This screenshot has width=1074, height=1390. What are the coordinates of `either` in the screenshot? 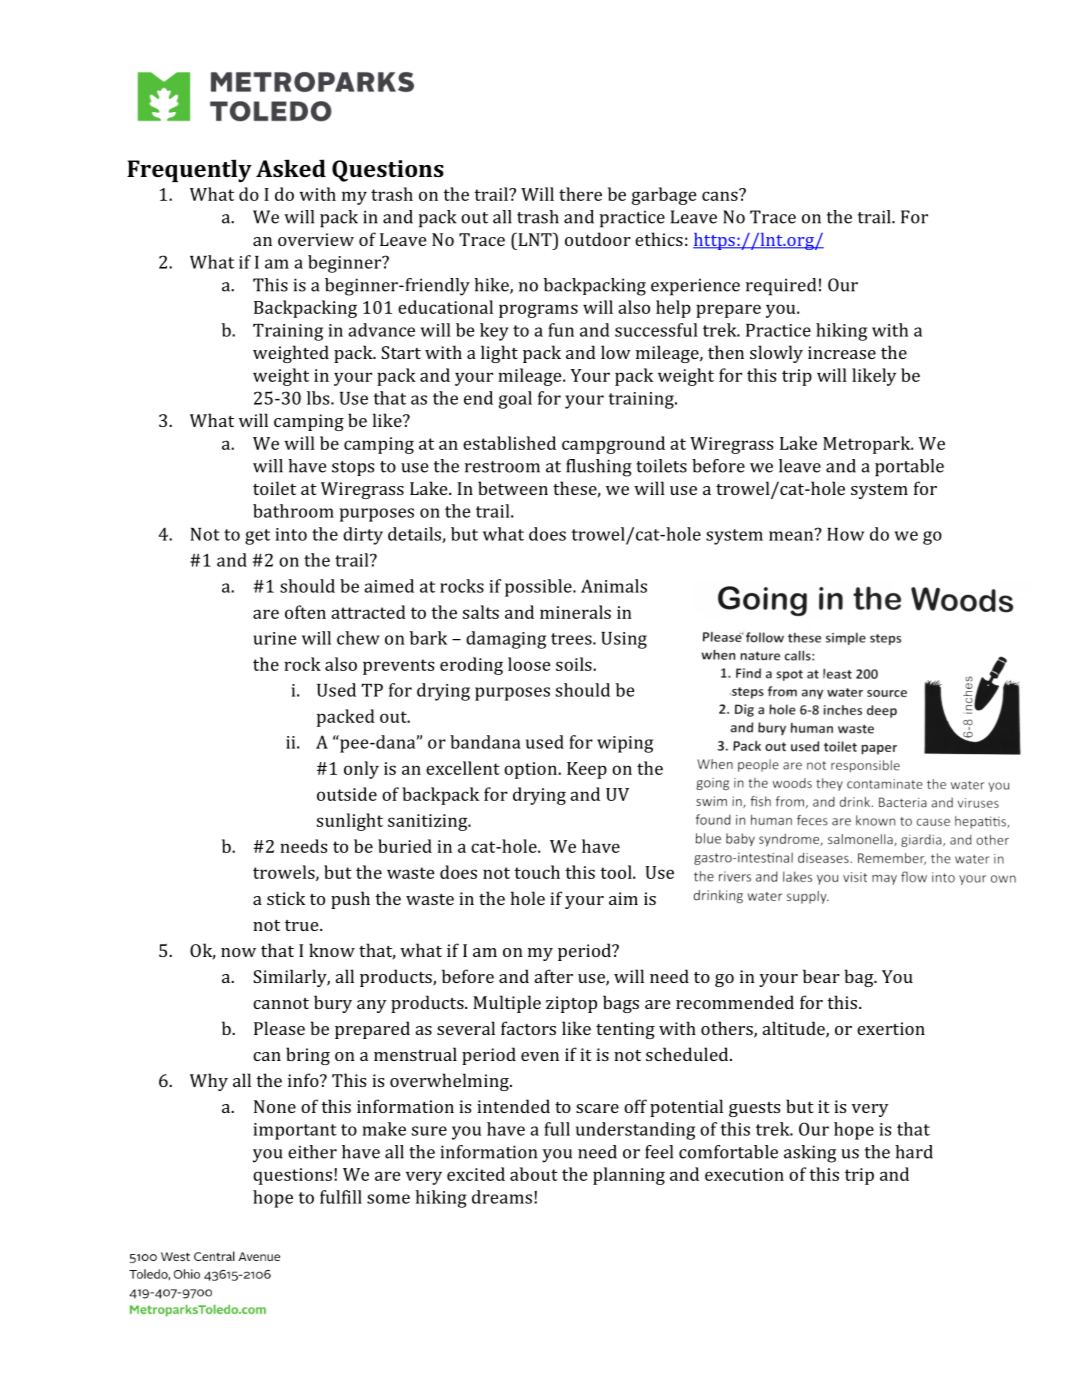 It's located at (312, 1152).
